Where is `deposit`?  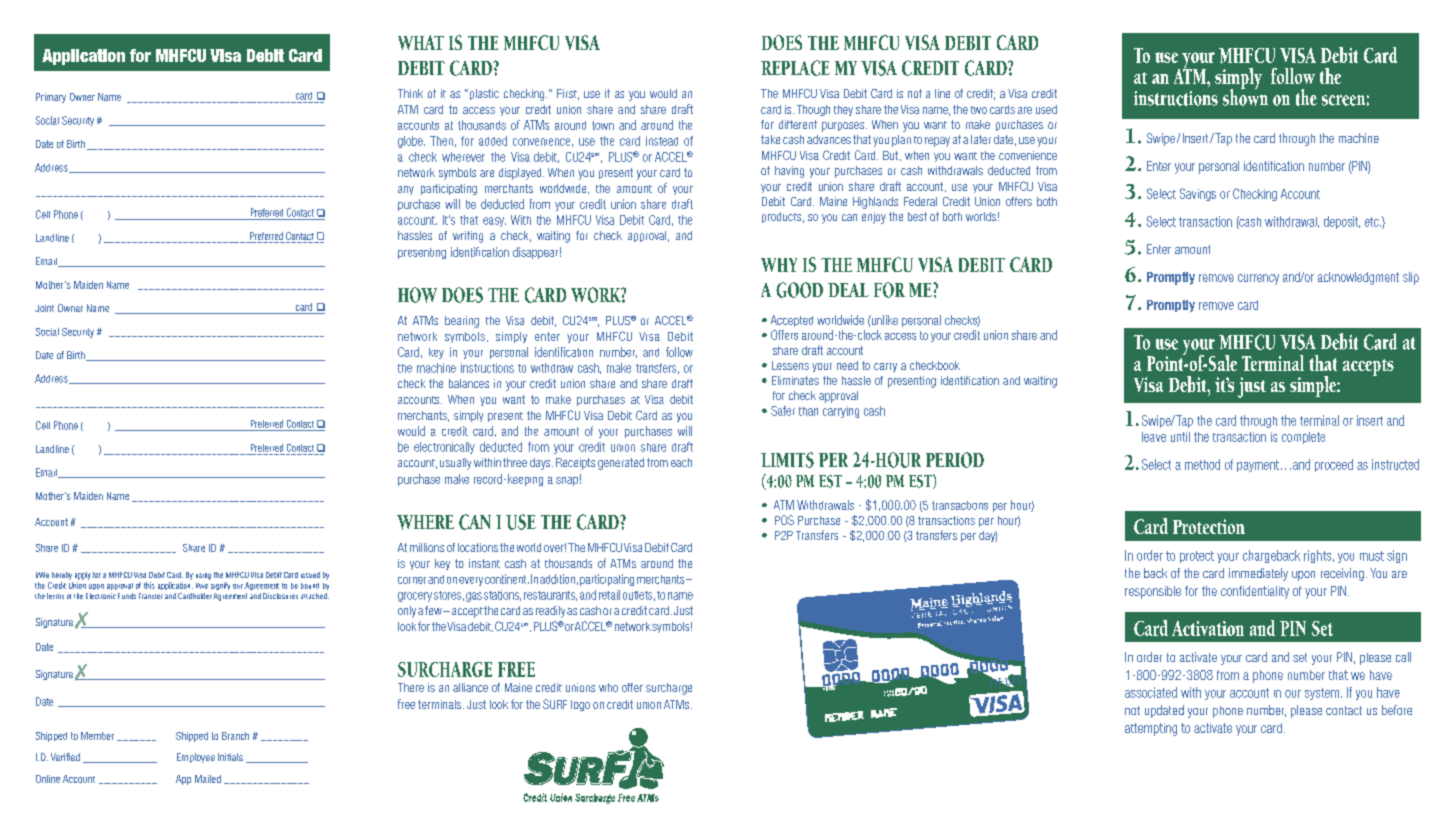 deposit is located at coordinates (1342, 222).
